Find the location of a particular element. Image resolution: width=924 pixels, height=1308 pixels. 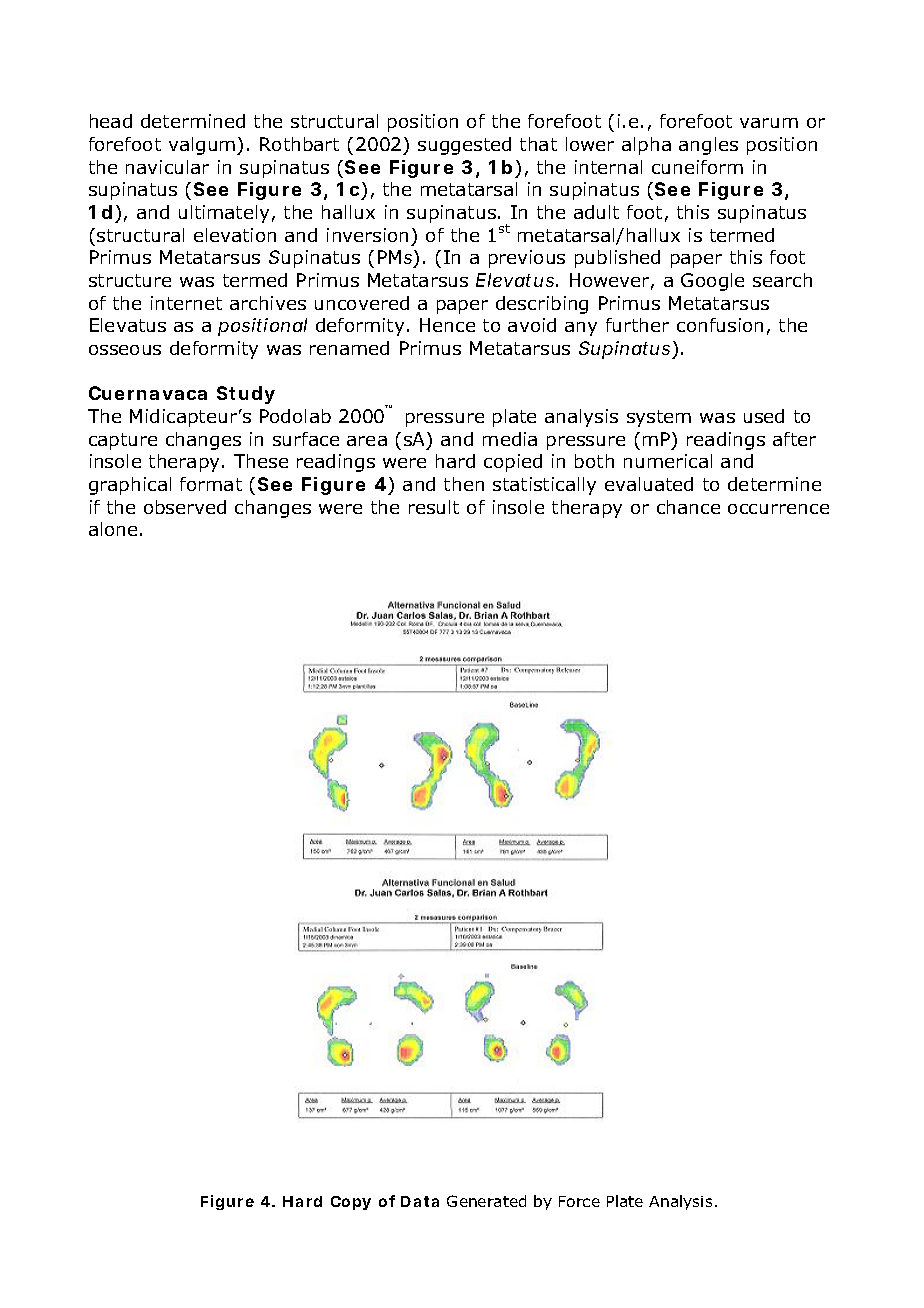

angles is located at coordinates (708, 146).
